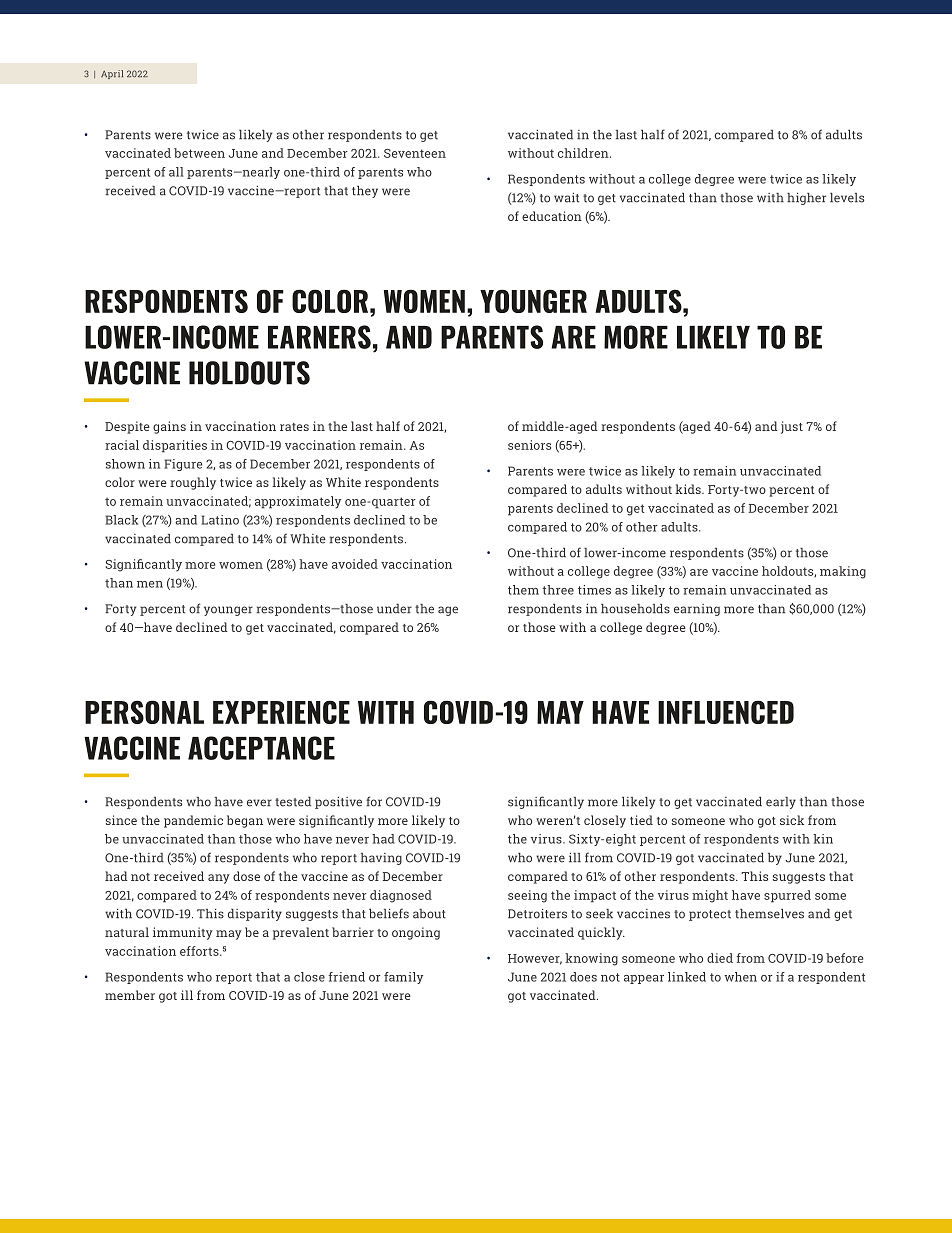  What do you see at coordinates (558, 590) in the document?
I see `three` at bounding box center [558, 590].
